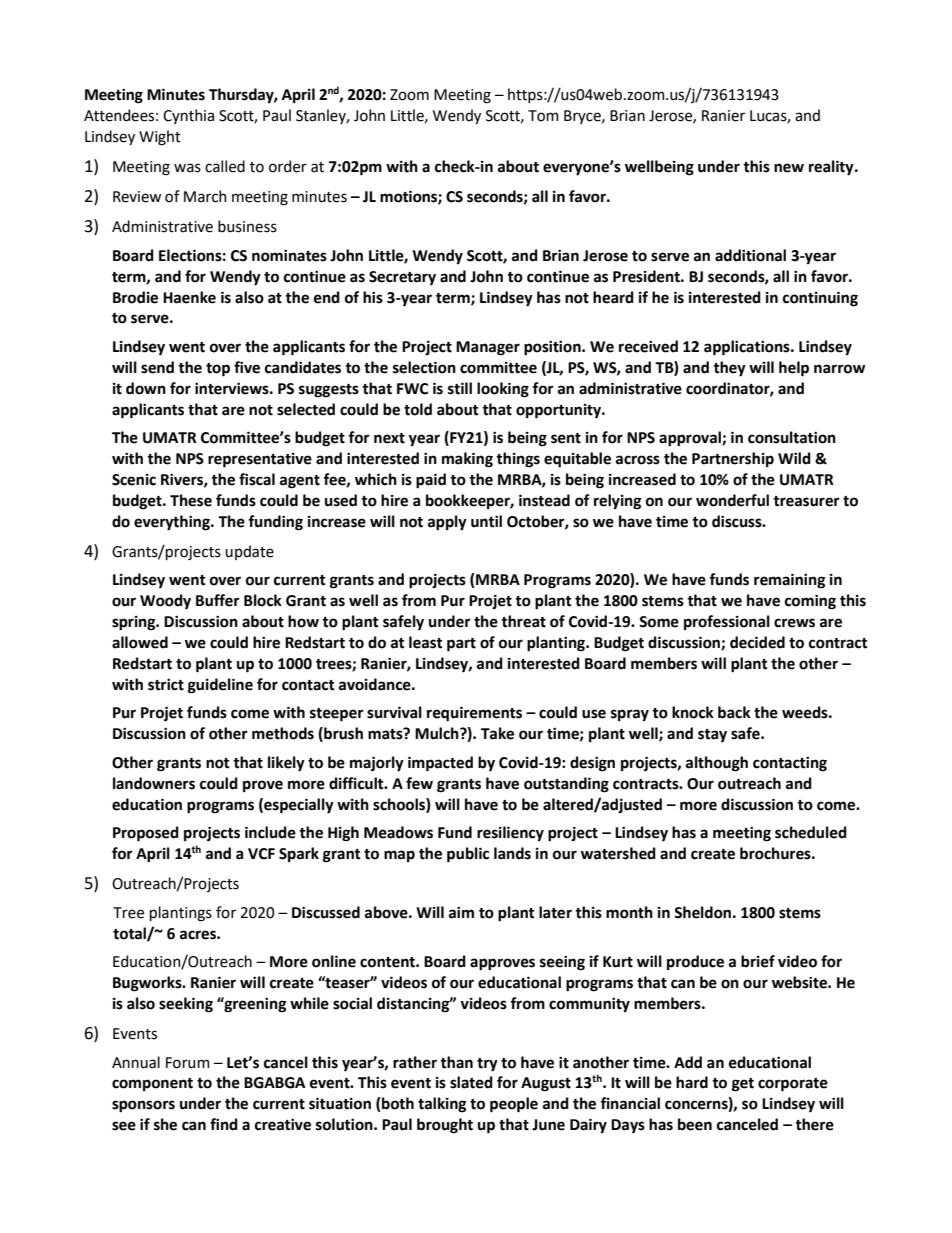 Image resolution: width=952 pixels, height=1233 pixels. I want to click on scheduled, so click(811, 832).
